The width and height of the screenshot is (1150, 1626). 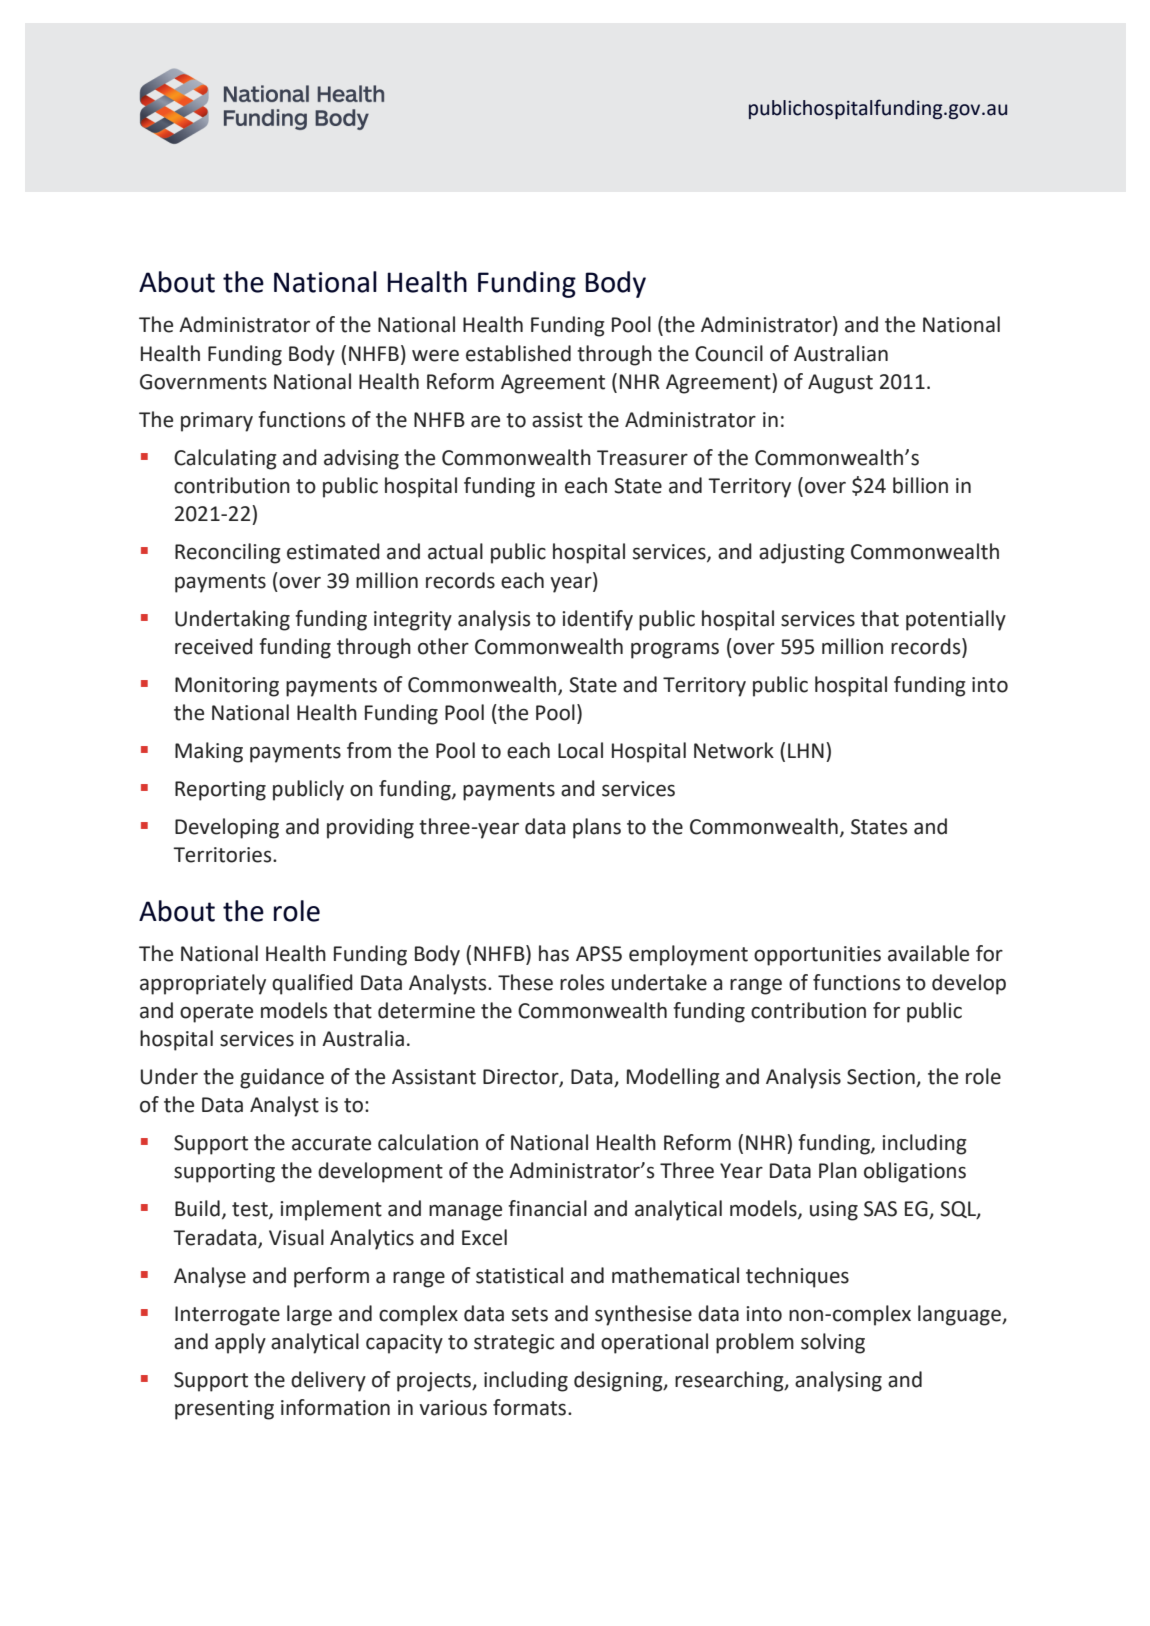 I want to click on delivery, so click(x=328, y=1381).
